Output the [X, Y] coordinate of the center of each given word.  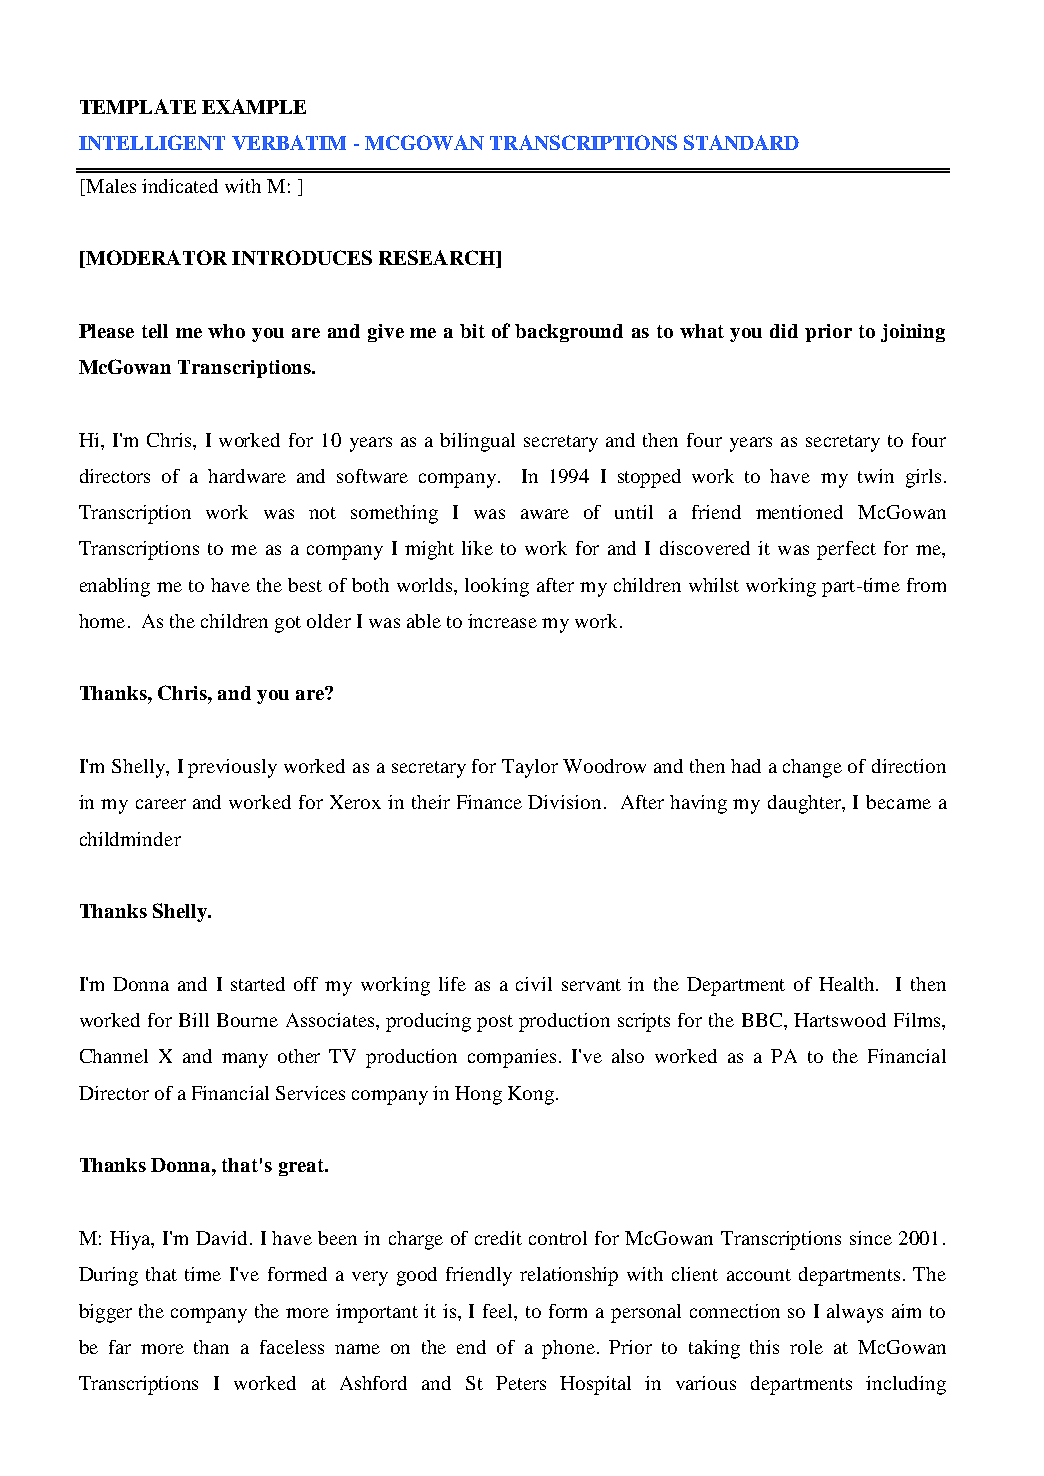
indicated [180, 186]
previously [232, 768]
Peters [521, 1383]
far [120, 1347]
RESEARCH [438, 259]
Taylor [530, 768]
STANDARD [741, 142]
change [812, 768]
